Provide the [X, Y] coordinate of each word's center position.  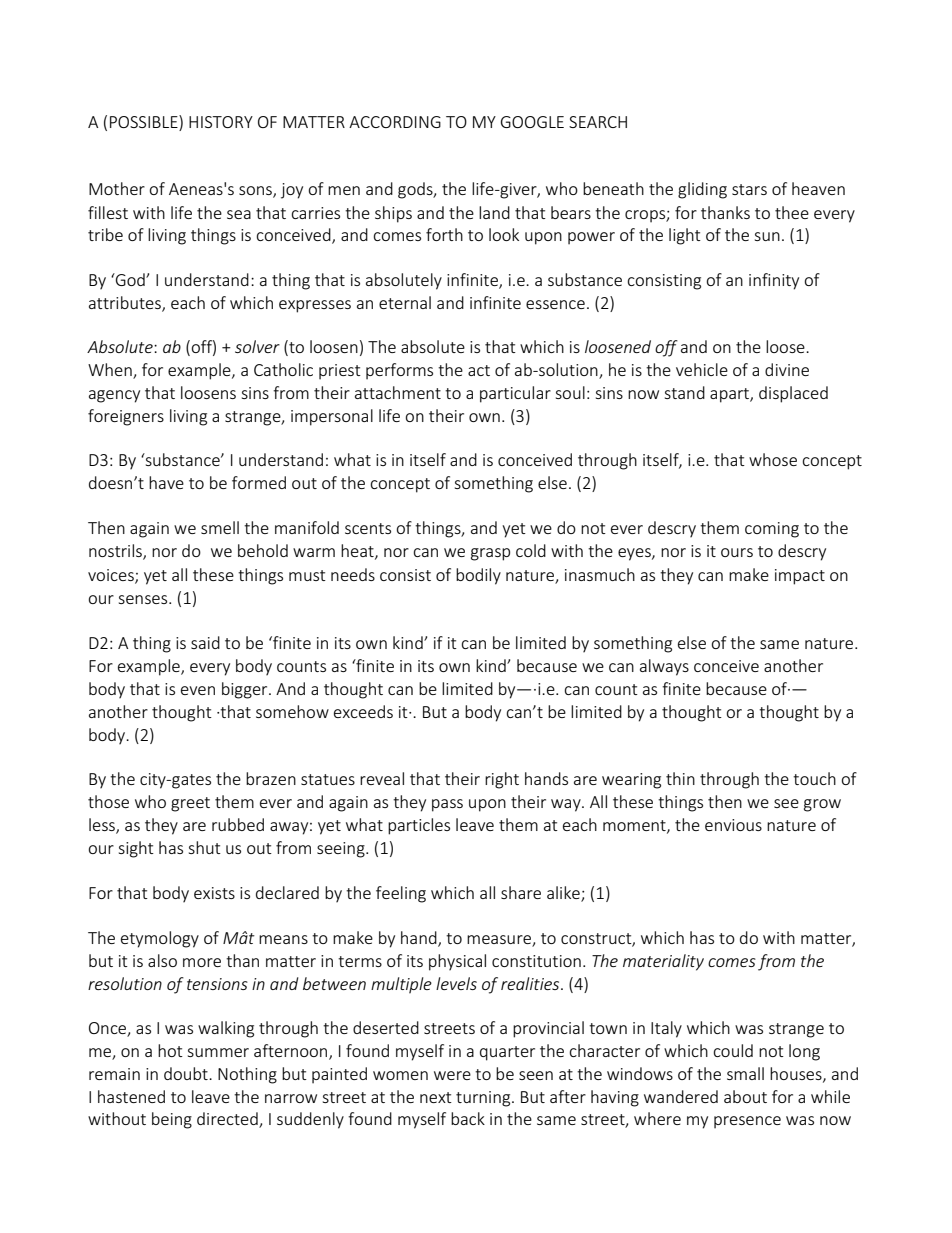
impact [800, 577]
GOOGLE [532, 122]
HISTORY [221, 122]
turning [484, 1099]
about [745, 1096]
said [205, 642]
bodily [478, 576]
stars [749, 189]
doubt [187, 1073]
